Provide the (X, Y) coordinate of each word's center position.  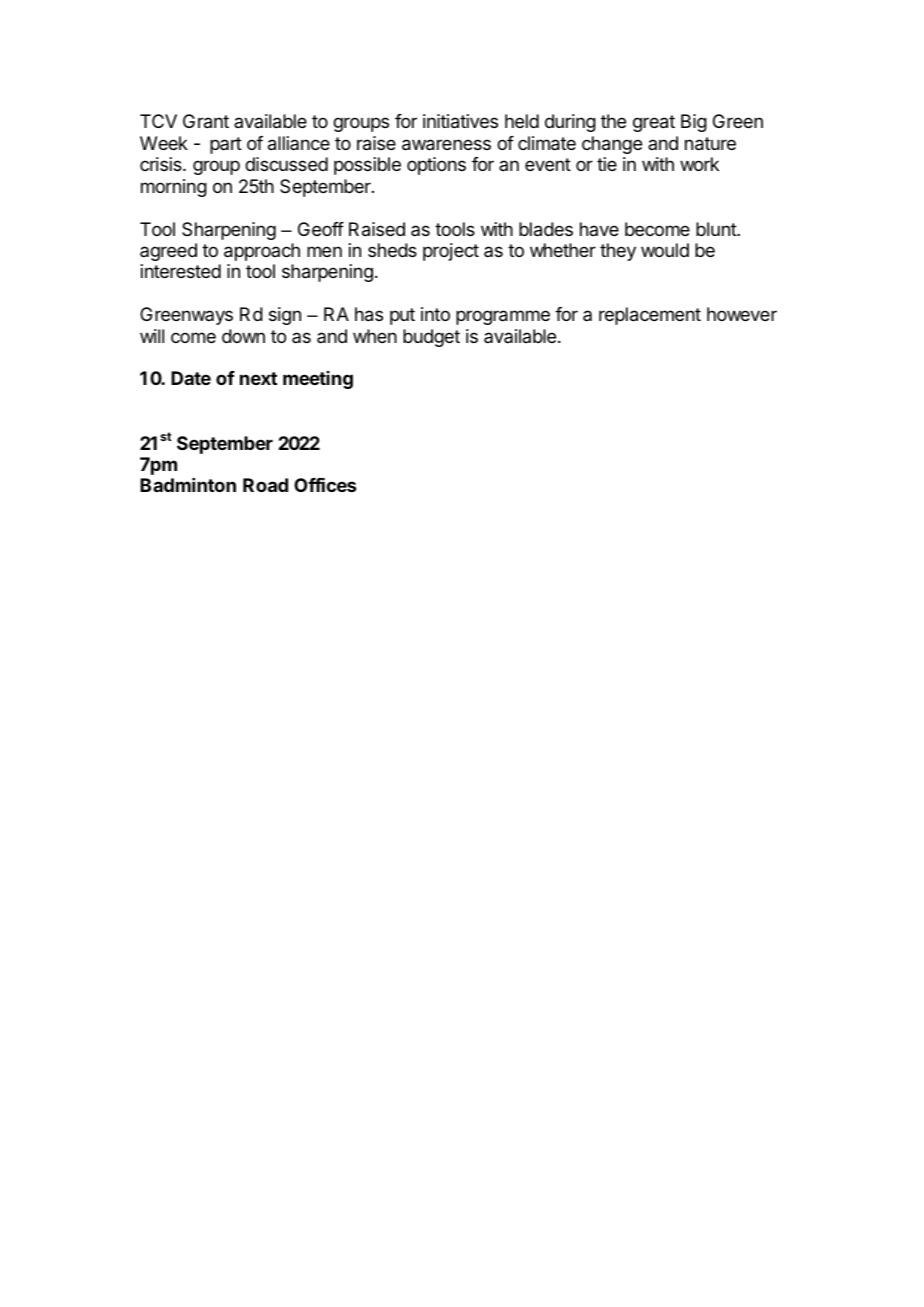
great (654, 123)
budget (431, 338)
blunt (717, 229)
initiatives (460, 121)
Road (265, 485)
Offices (325, 485)
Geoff (321, 229)
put (402, 316)
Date (191, 378)
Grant (206, 121)
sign (285, 316)
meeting (318, 380)
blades (546, 229)
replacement (650, 316)
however (742, 314)
